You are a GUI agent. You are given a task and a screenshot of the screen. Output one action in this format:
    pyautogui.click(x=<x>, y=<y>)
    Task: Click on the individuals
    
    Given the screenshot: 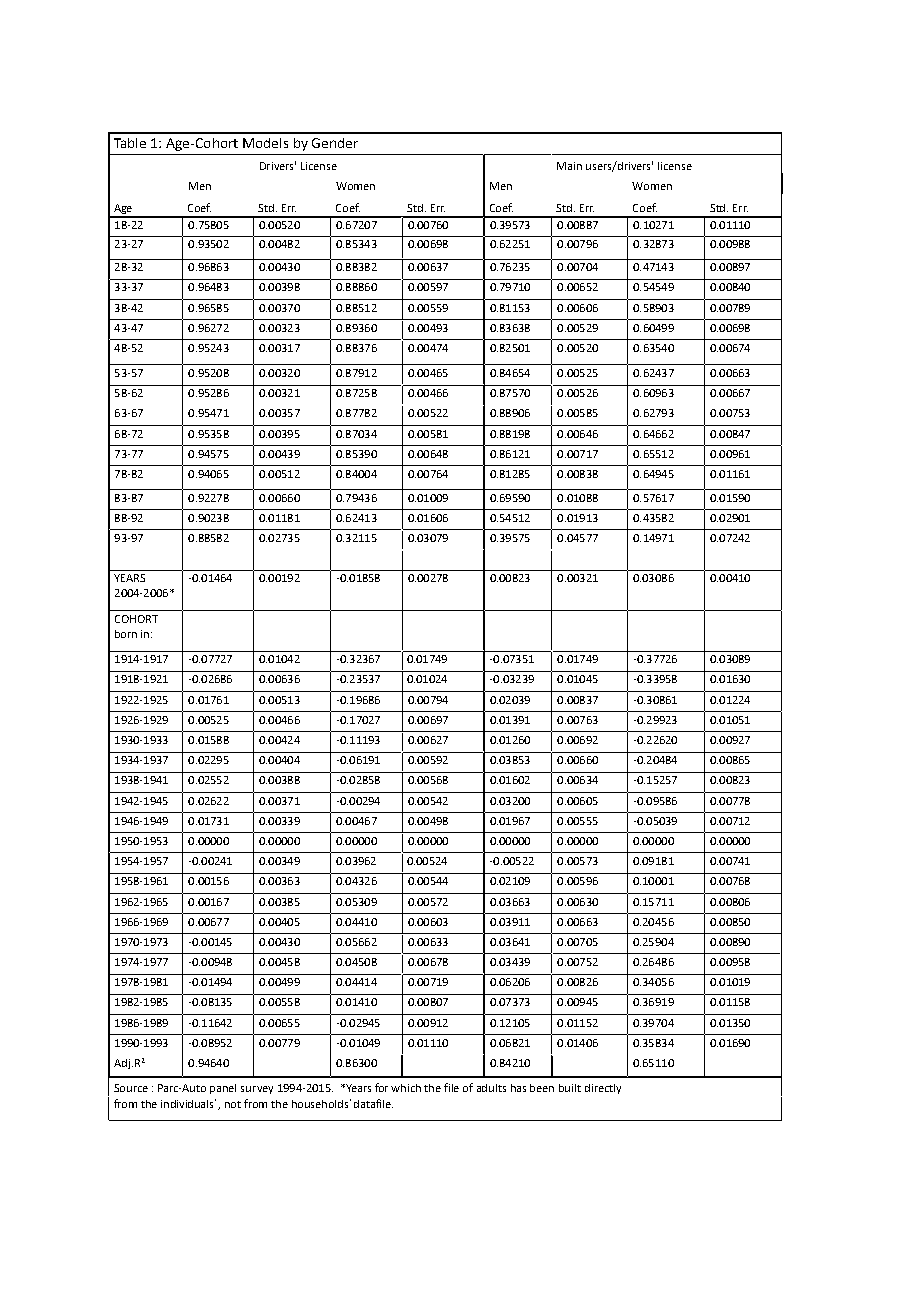 What is the action you would take?
    pyautogui.click(x=188, y=1103)
